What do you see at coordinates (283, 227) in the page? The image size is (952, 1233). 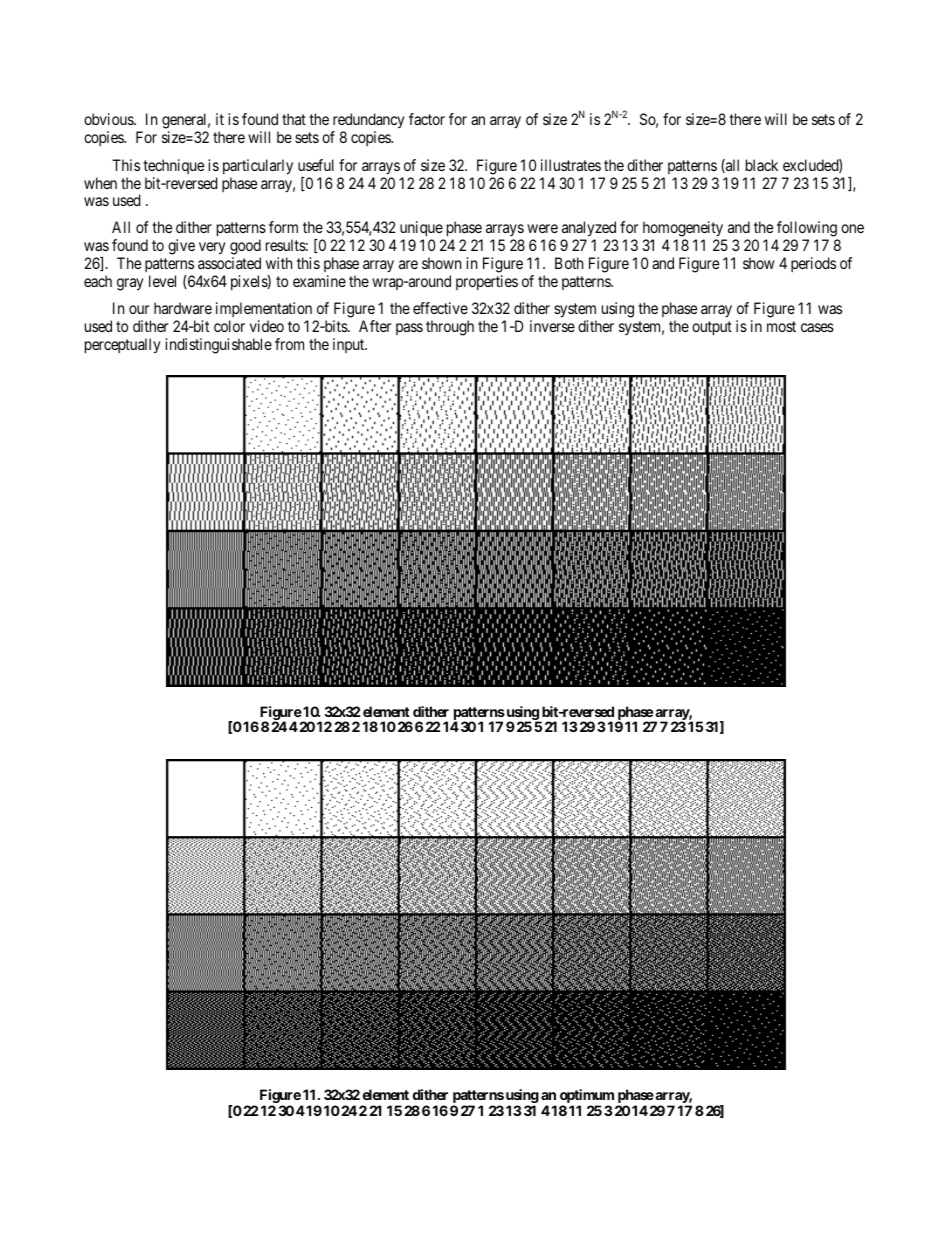 I see `form` at bounding box center [283, 227].
